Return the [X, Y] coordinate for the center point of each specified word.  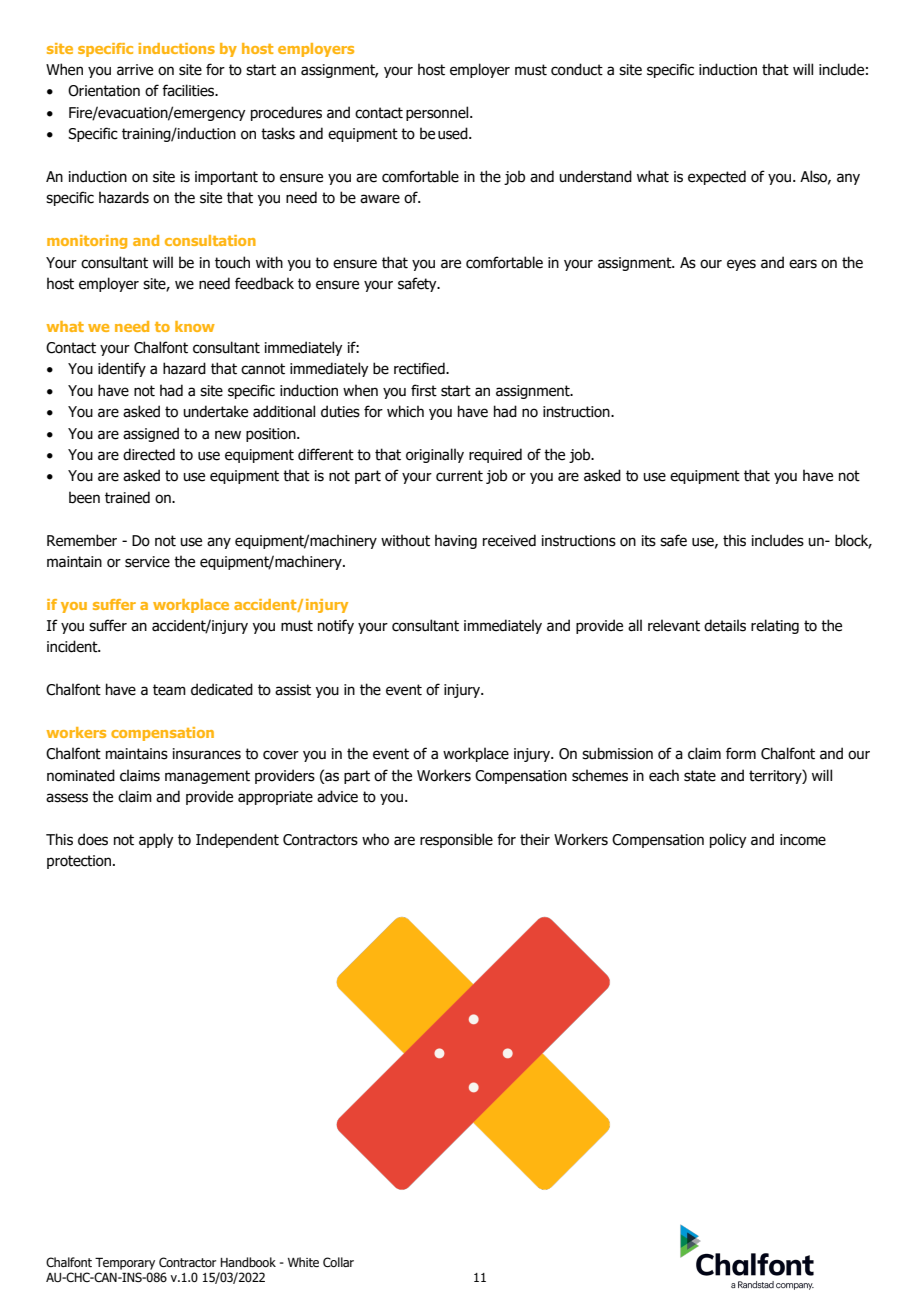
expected [717, 177]
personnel [438, 113]
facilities [189, 90]
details [725, 625]
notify [336, 626]
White [303, 1262]
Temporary [125, 1263]
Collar [338, 1262]
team [169, 690]
